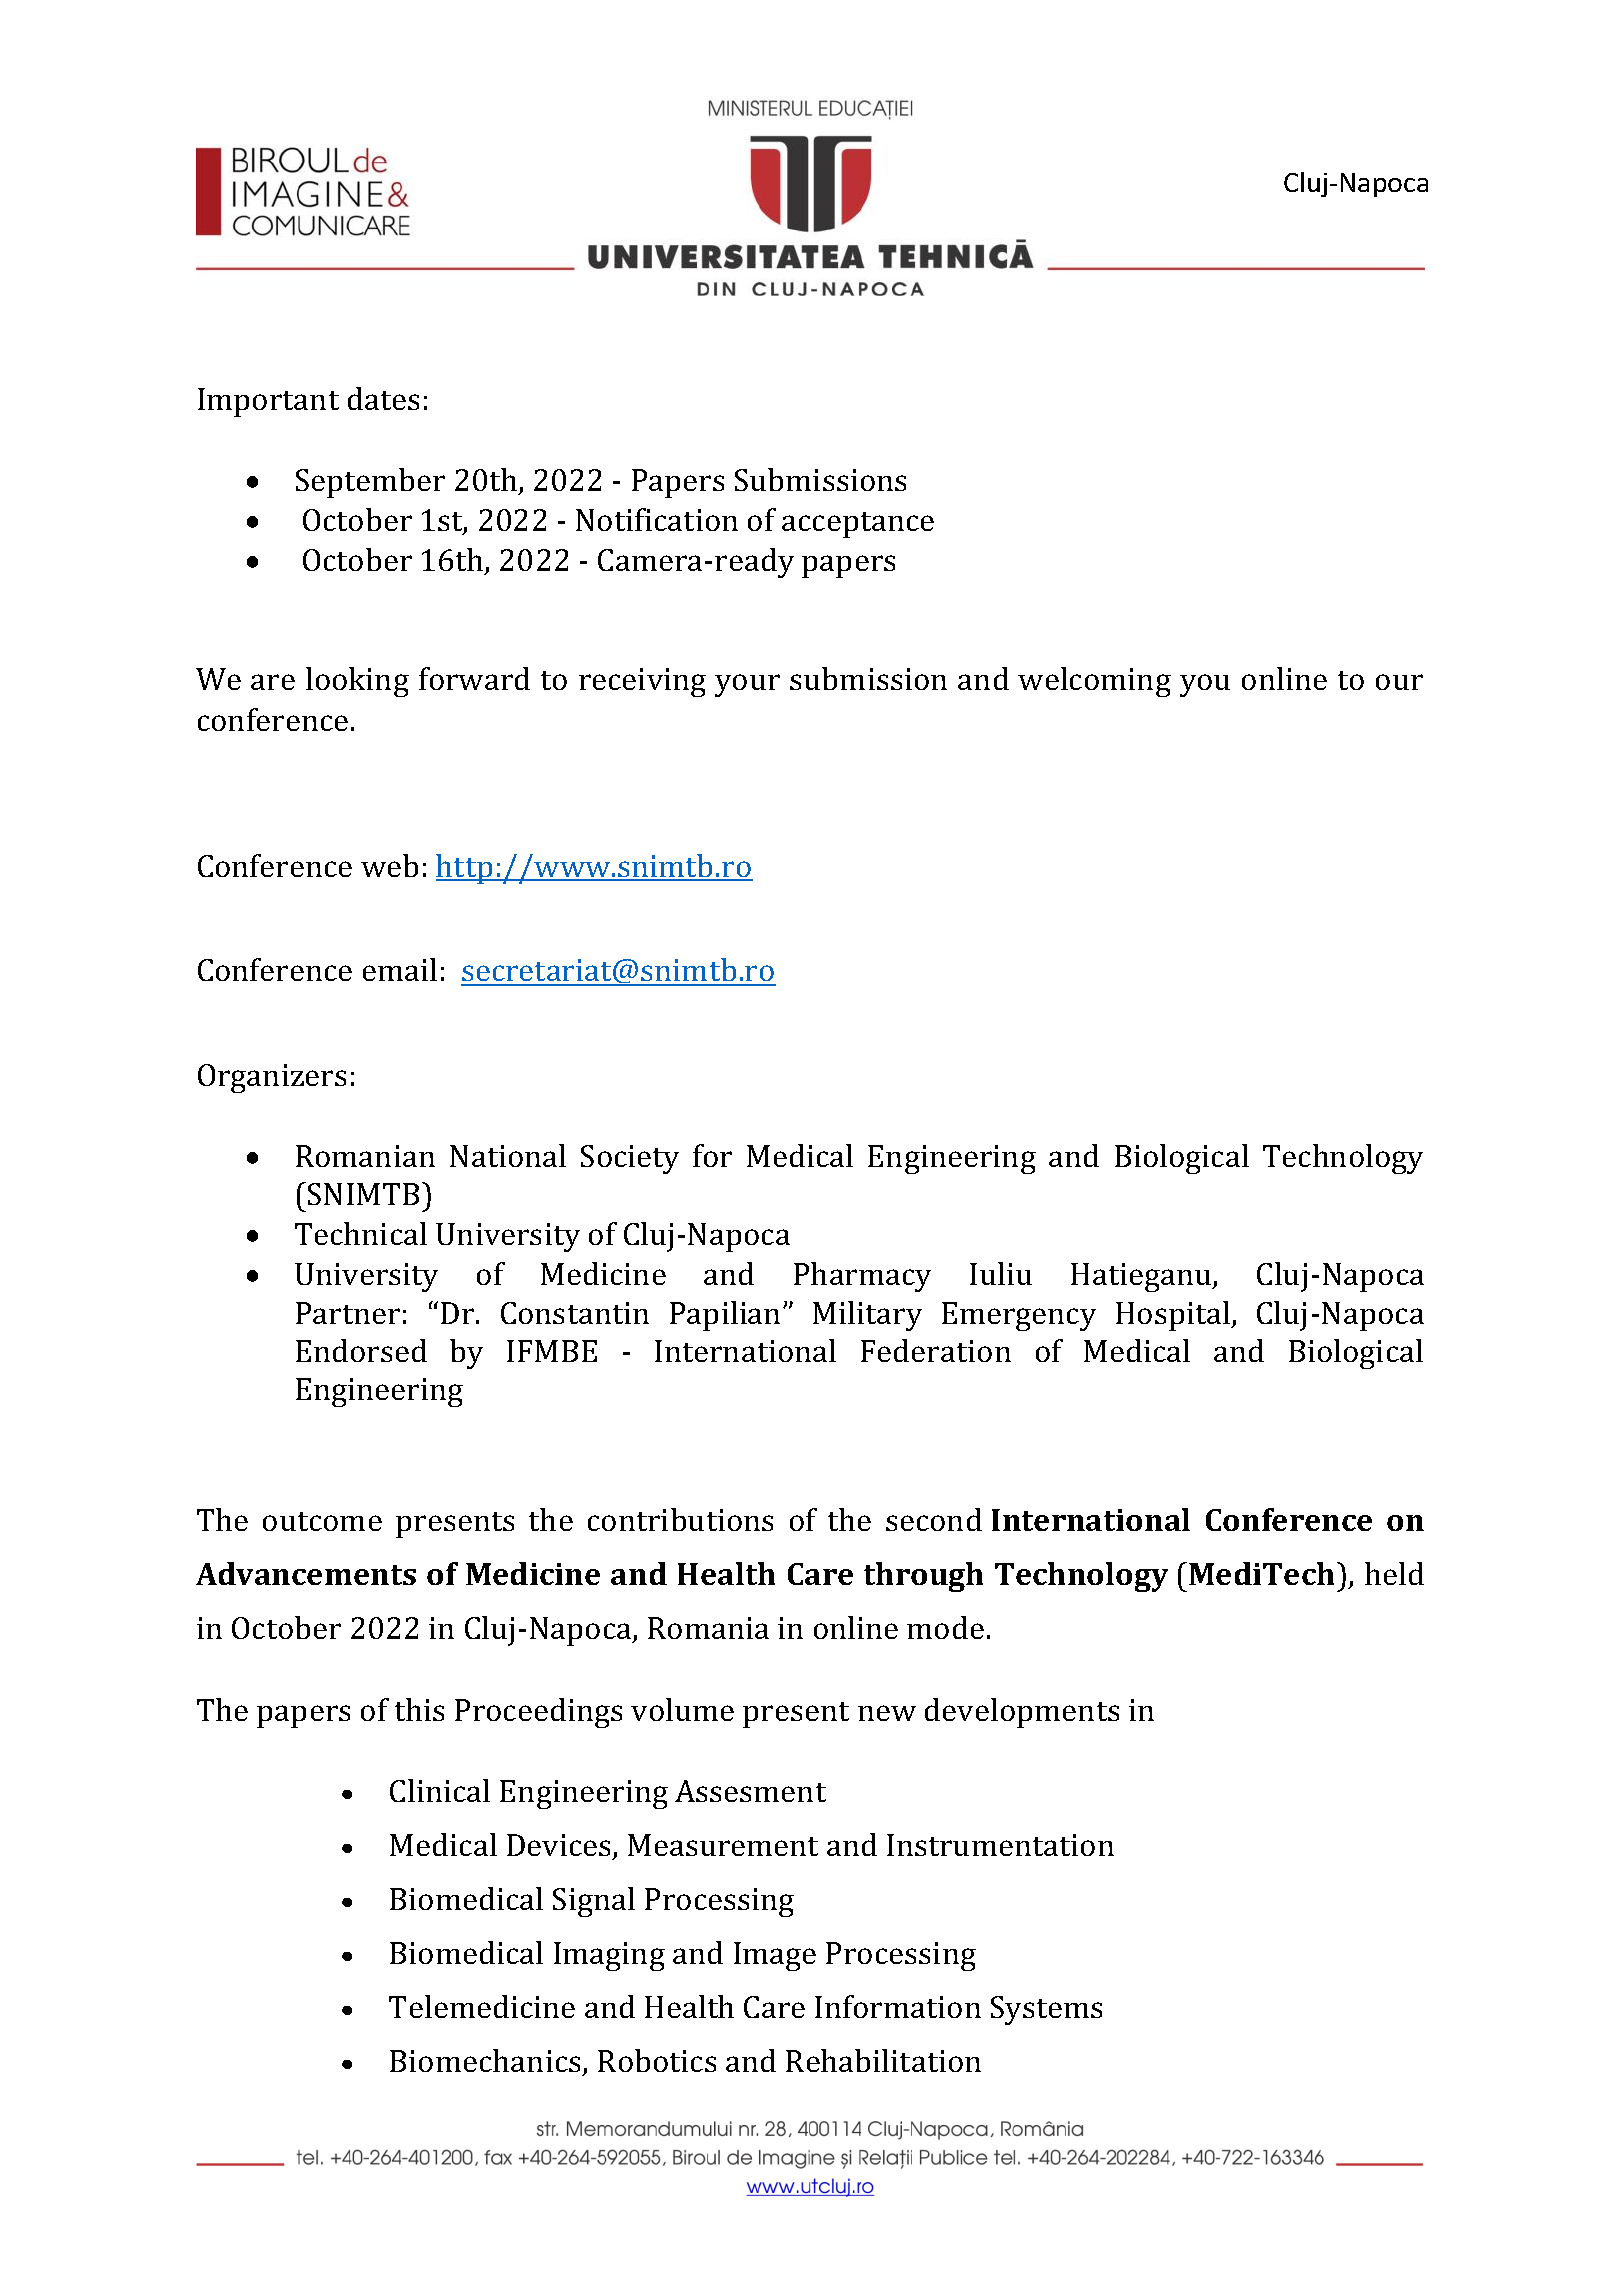  What do you see at coordinates (898, 2006) in the screenshot?
I see `Information` at bounding box center [898, 2006].
